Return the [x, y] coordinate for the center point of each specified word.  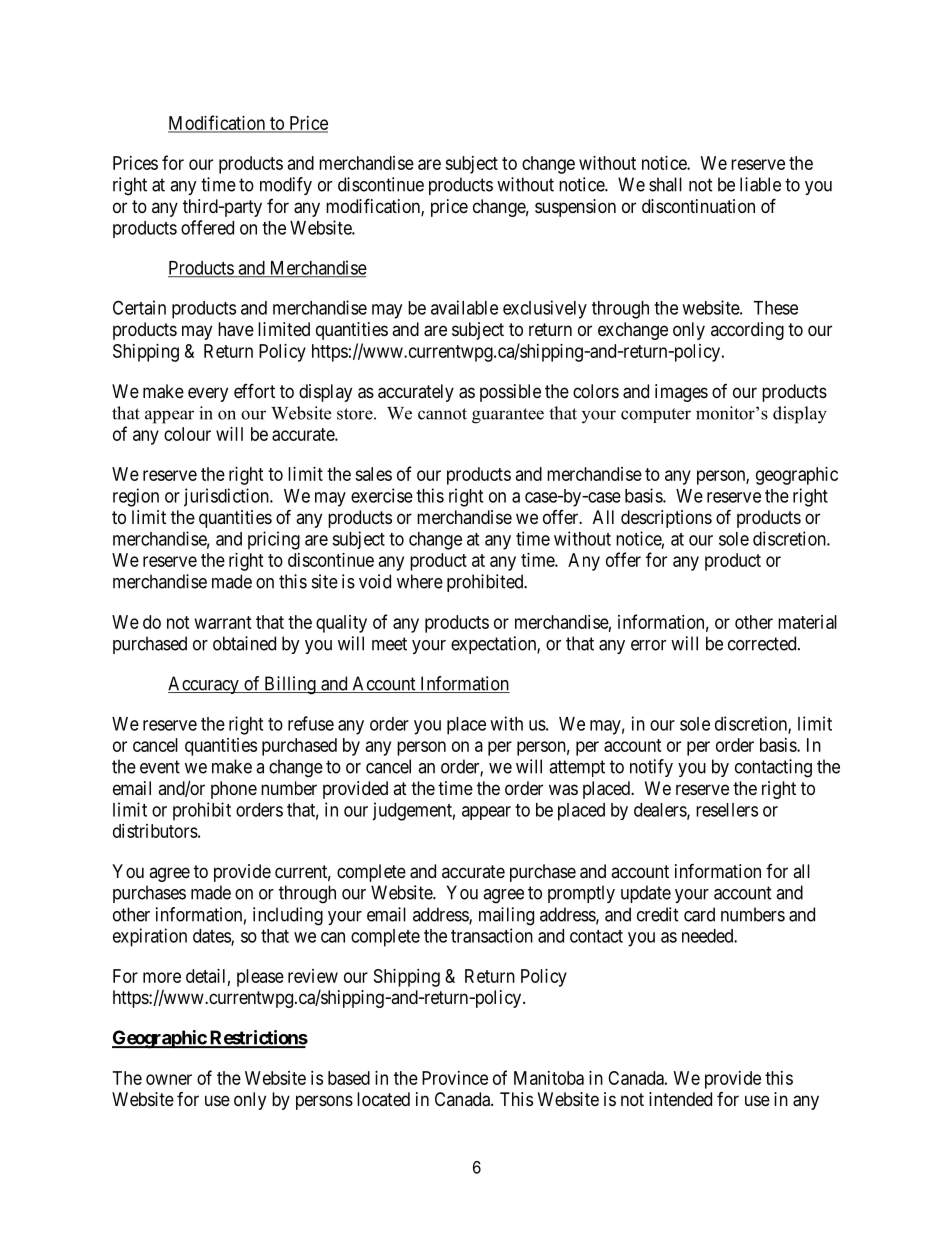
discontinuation [698, 206]
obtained [244, 643]
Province [455, 1078]
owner [169, 1079]
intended [680, 1099]
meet [389, 644]
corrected [763, 643]
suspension [575, 208]
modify [286, 186]
